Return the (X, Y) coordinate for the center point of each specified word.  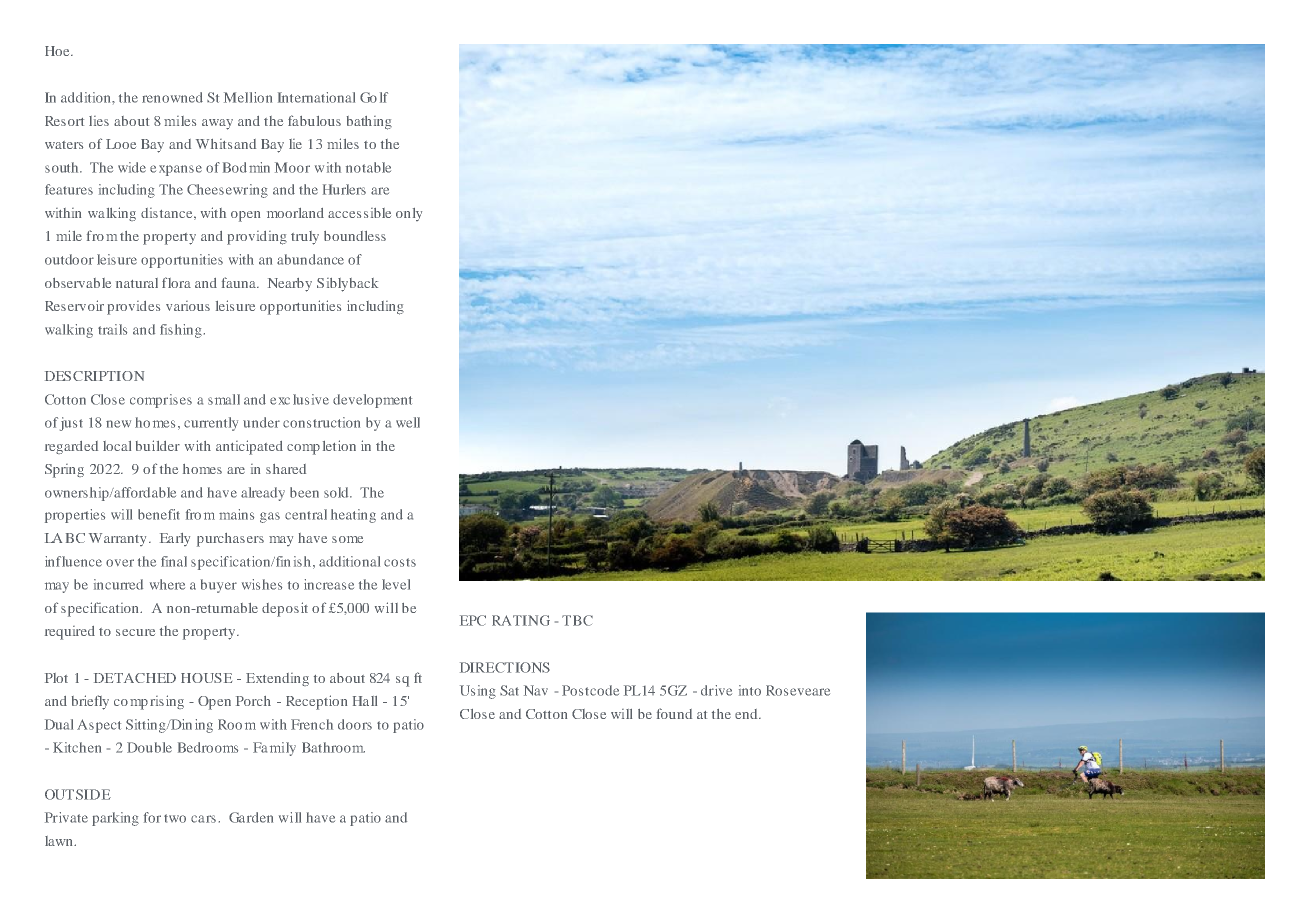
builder (158, 445)
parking (115, 819)
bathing (369, 123)
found (674, 713)
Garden (251, 817)
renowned (172, 97)
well (408, 422)
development (372, 401)
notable (368, 167)
